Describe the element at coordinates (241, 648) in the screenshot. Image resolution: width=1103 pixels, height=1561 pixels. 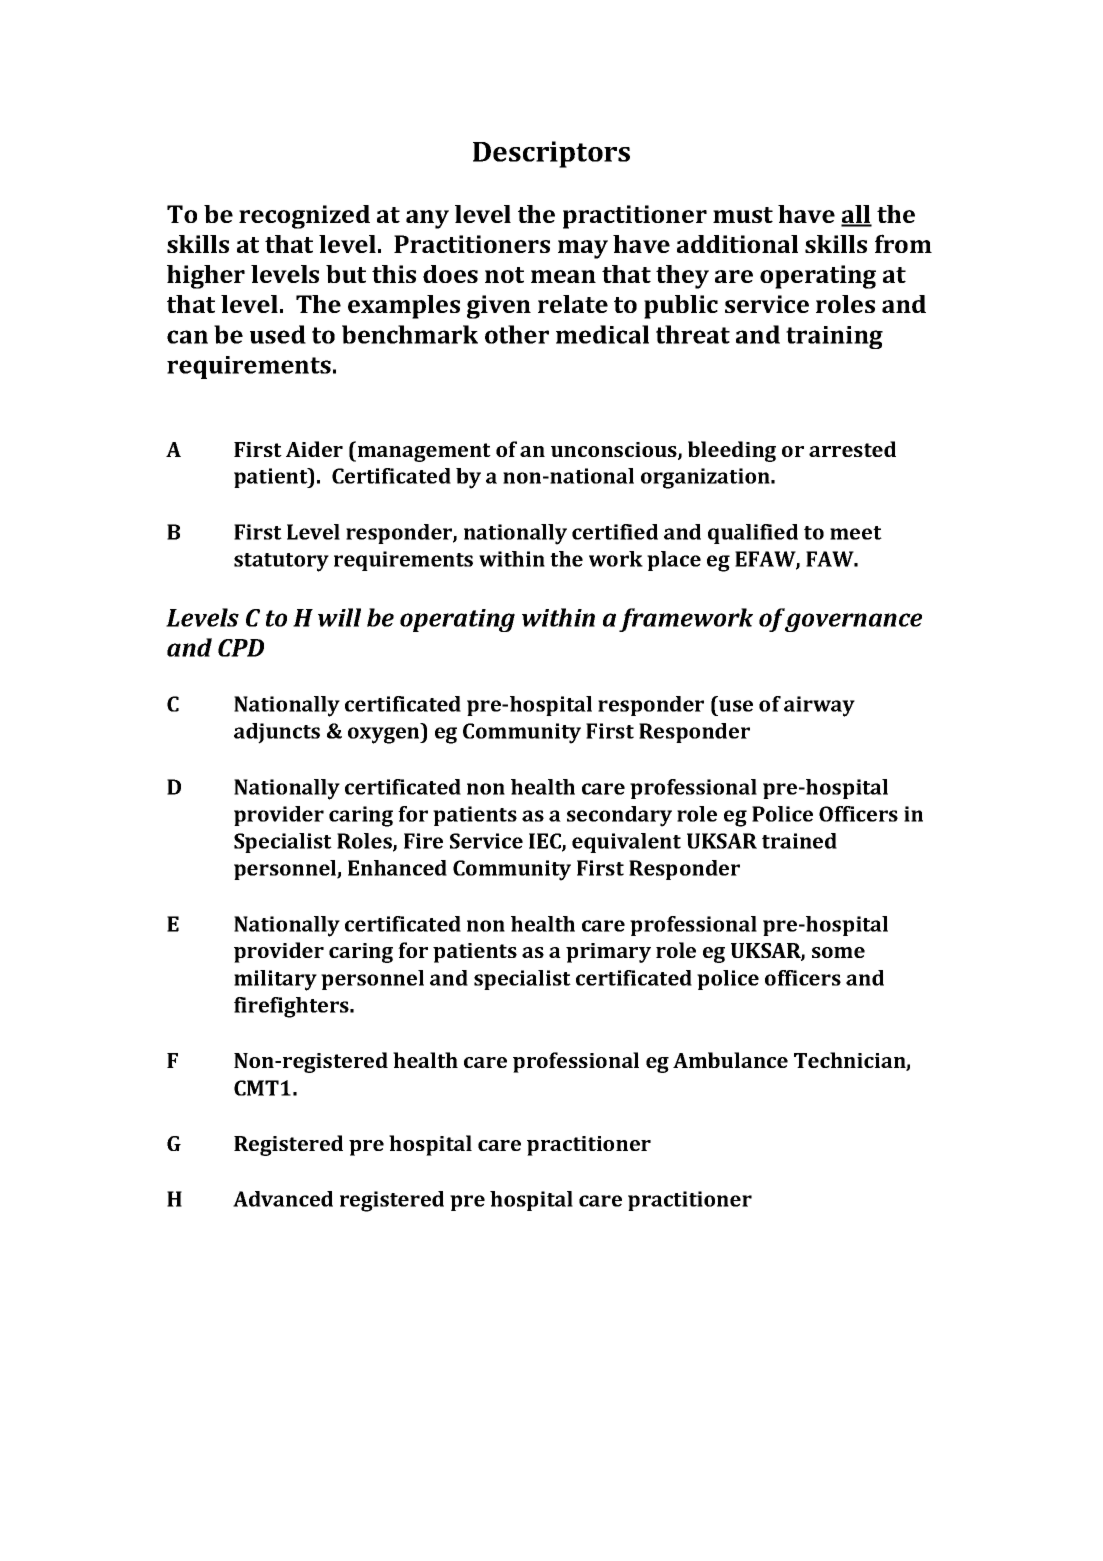
I see `CPD` at that location.
